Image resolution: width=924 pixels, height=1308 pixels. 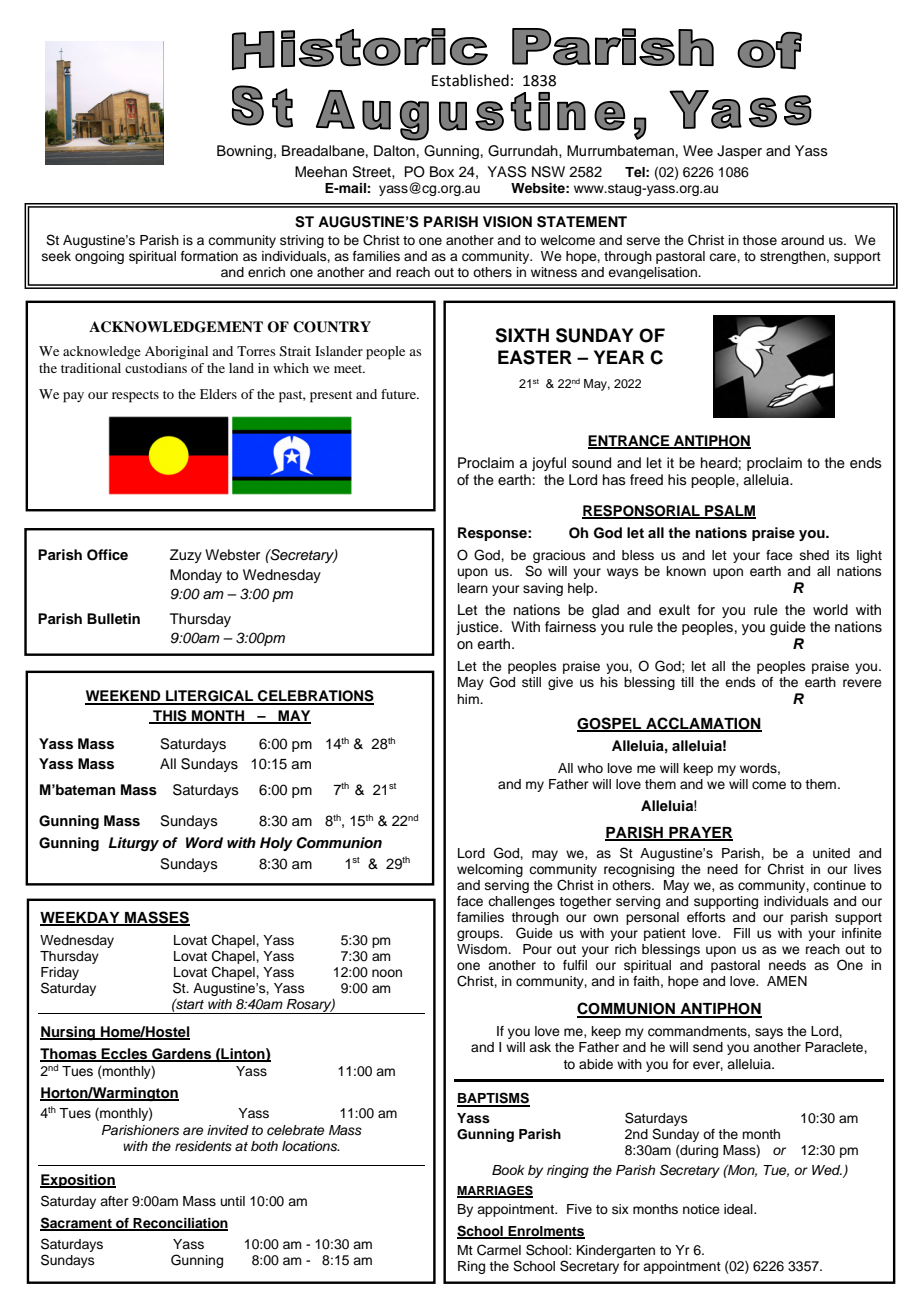 I want to click on ideal, so click(x=739, y=1209).
